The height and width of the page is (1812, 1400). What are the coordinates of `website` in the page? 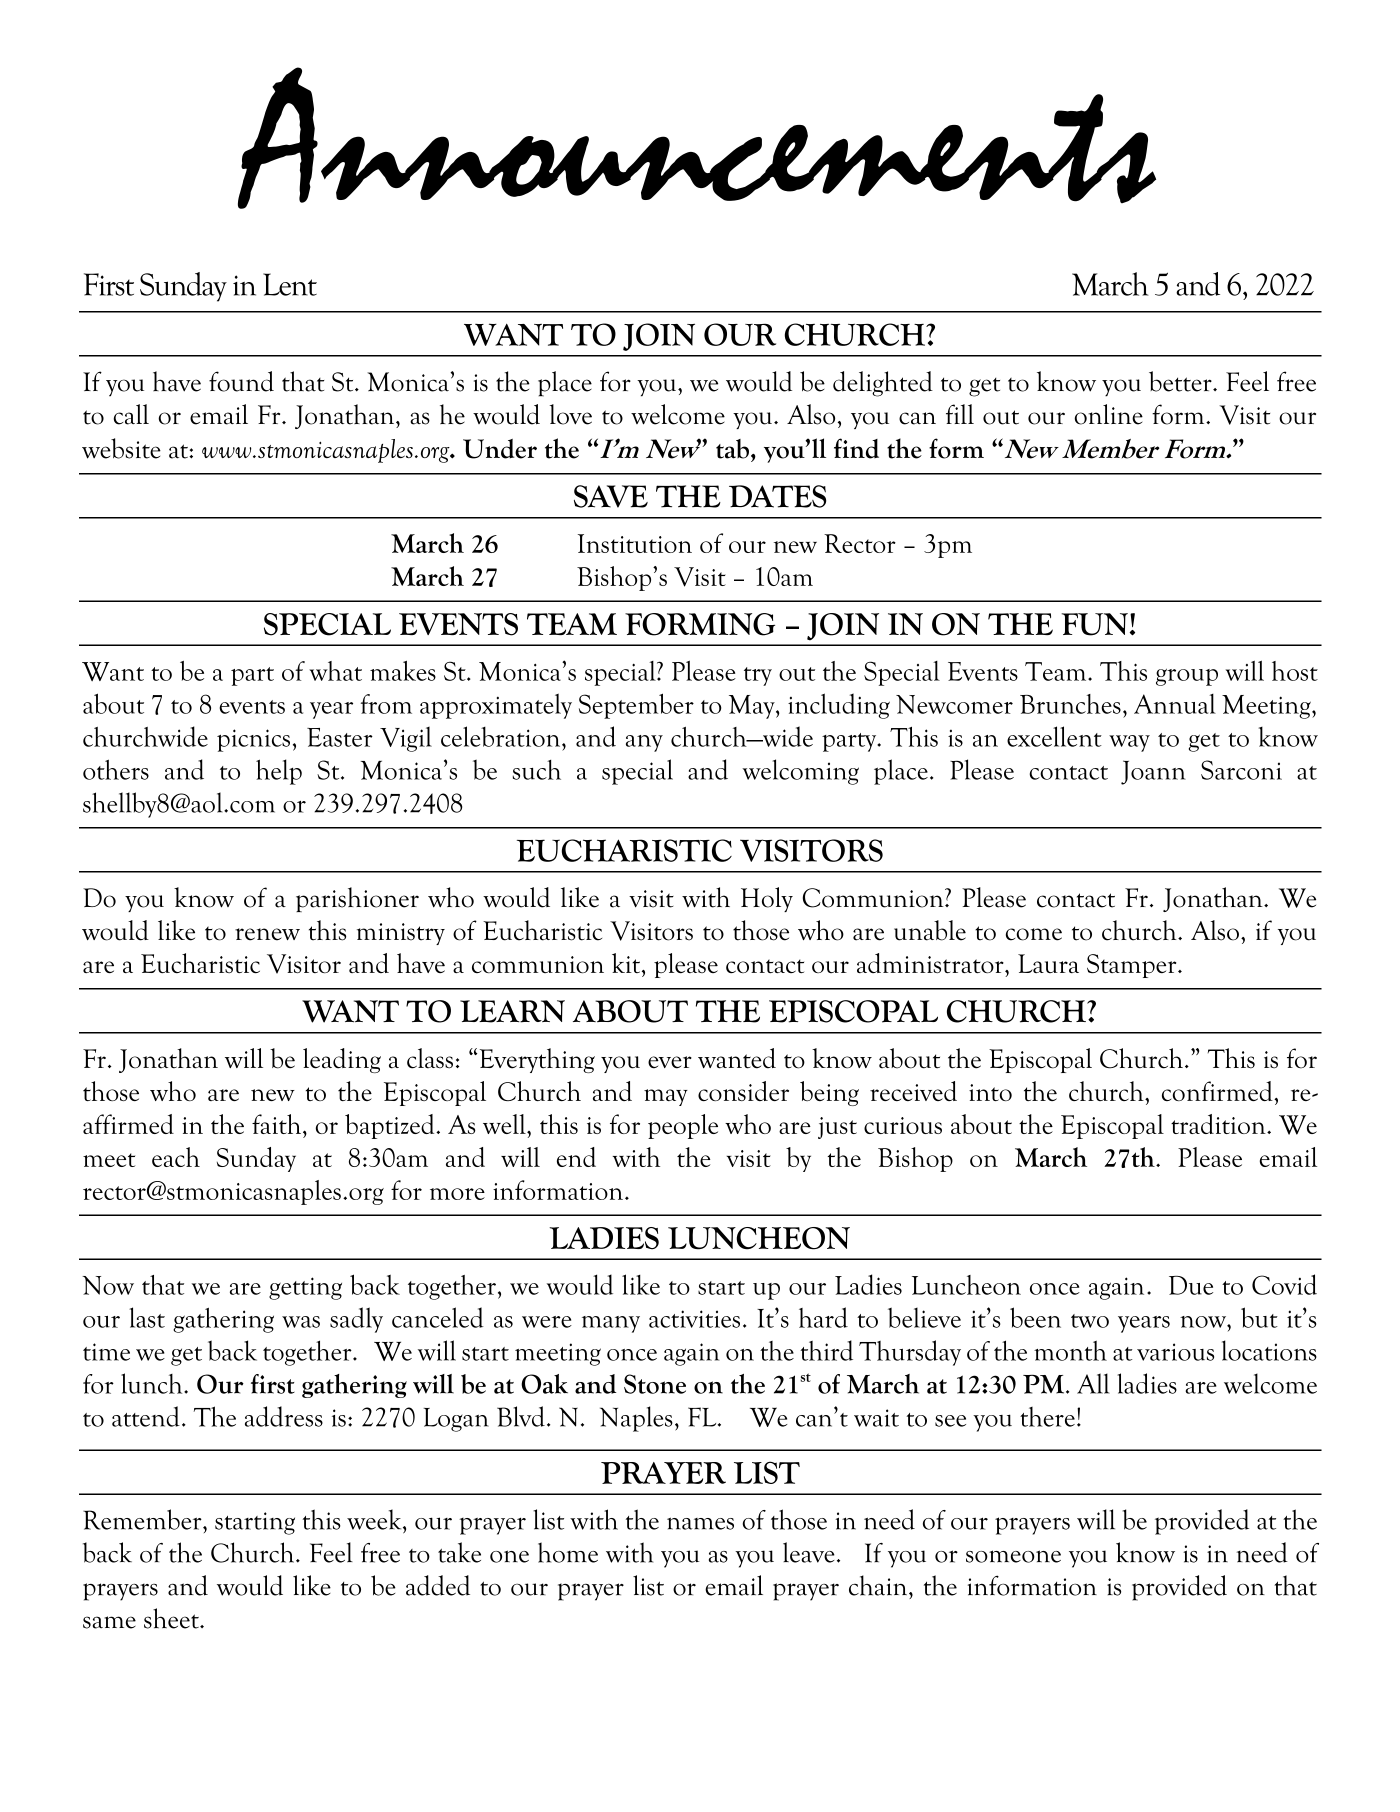 It's located at (121, 448).
